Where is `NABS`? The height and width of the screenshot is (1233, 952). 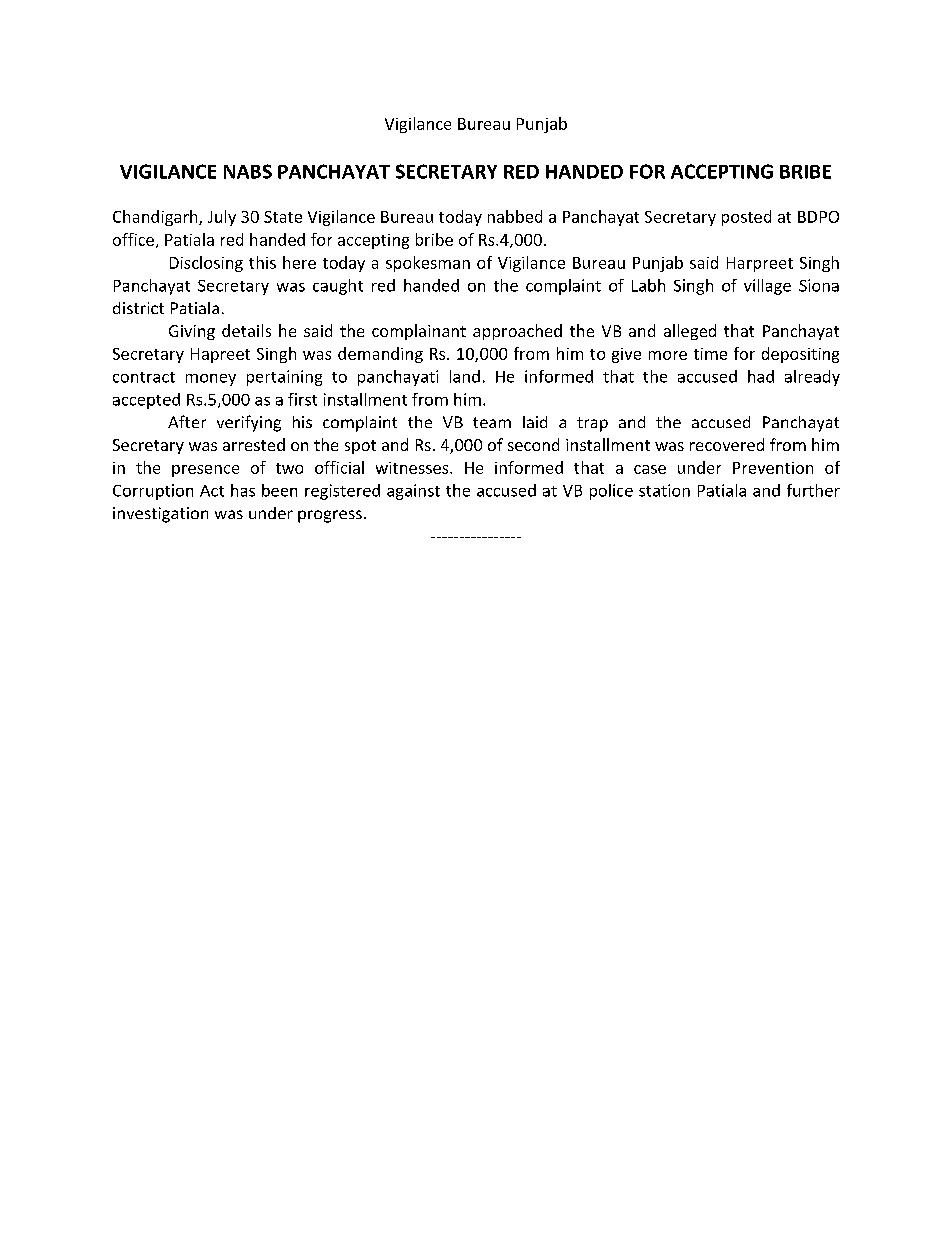
NABS is located at coordinates (248, 171).
